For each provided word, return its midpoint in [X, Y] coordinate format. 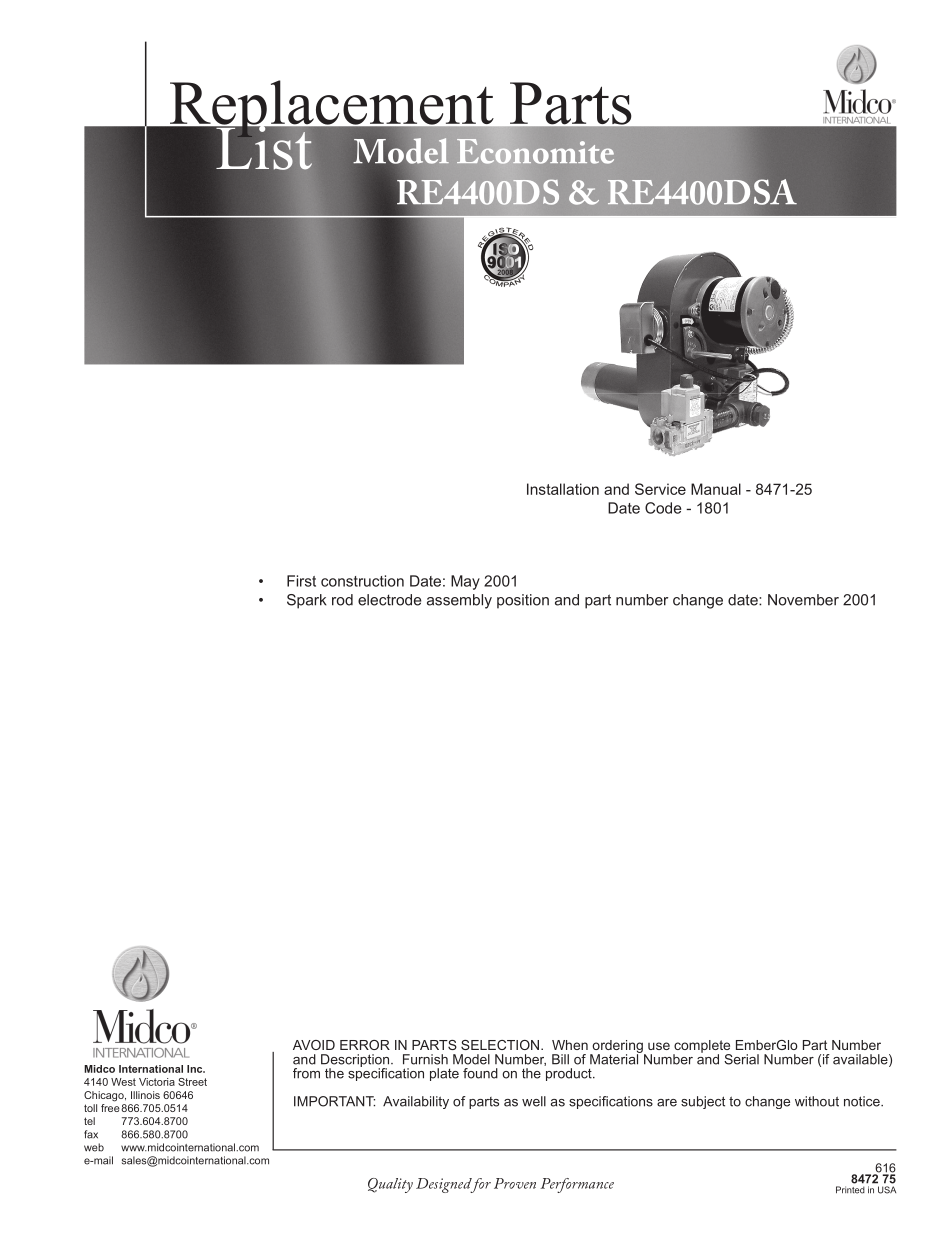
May [465, 582]
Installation [563, 489]
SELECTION [501, 1045]
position [523, 601]
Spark [307, 601]
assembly [459, 601]
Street [192, 1082]
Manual [716, 489]
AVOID [314, 1045]
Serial [741, 1059]
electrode [389, 600]
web [94, 1147]
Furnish [425, 1059]
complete [702, 1047]
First [301, 581]
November [803, 600]
